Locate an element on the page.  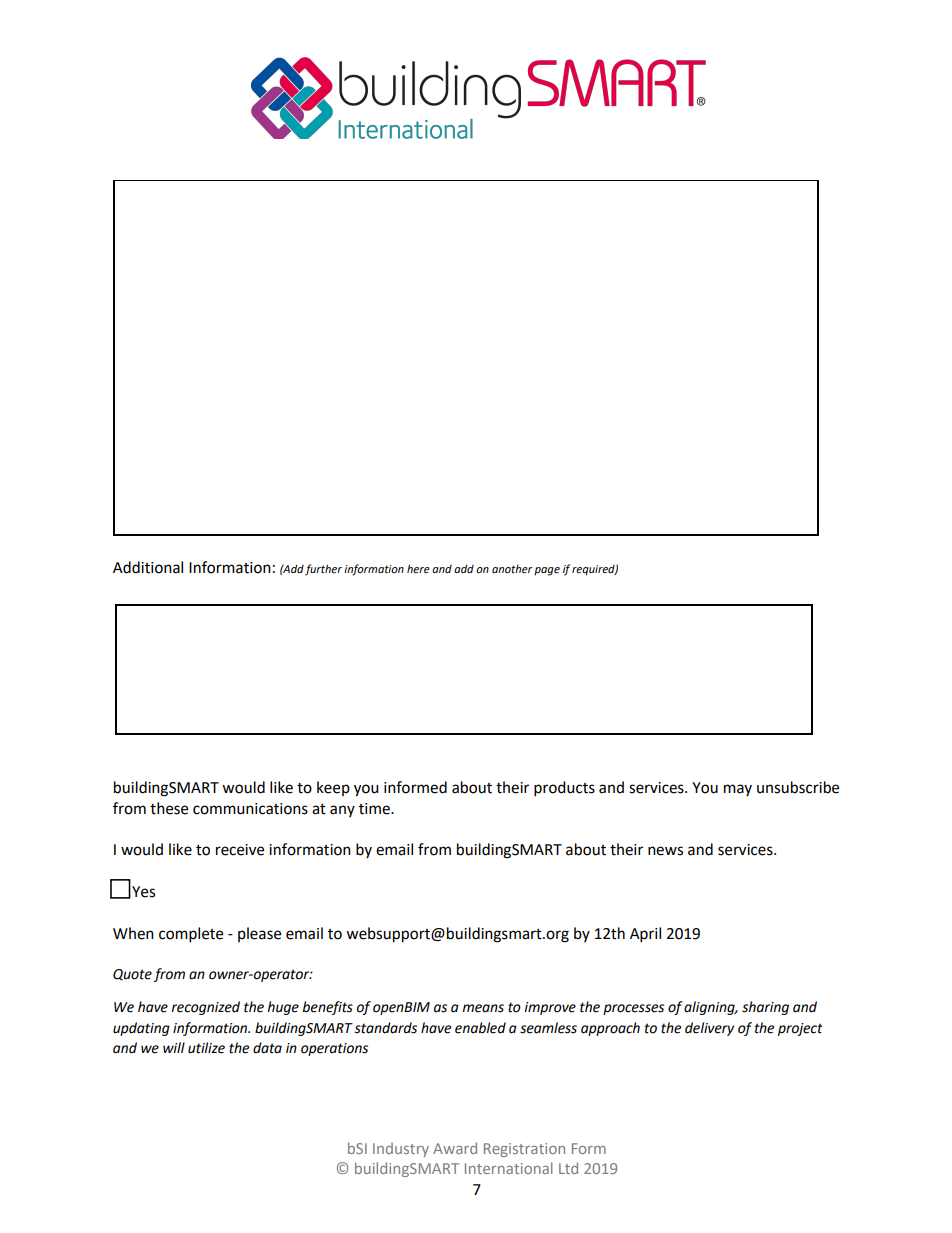
time is located at coordinates (375, 809).
